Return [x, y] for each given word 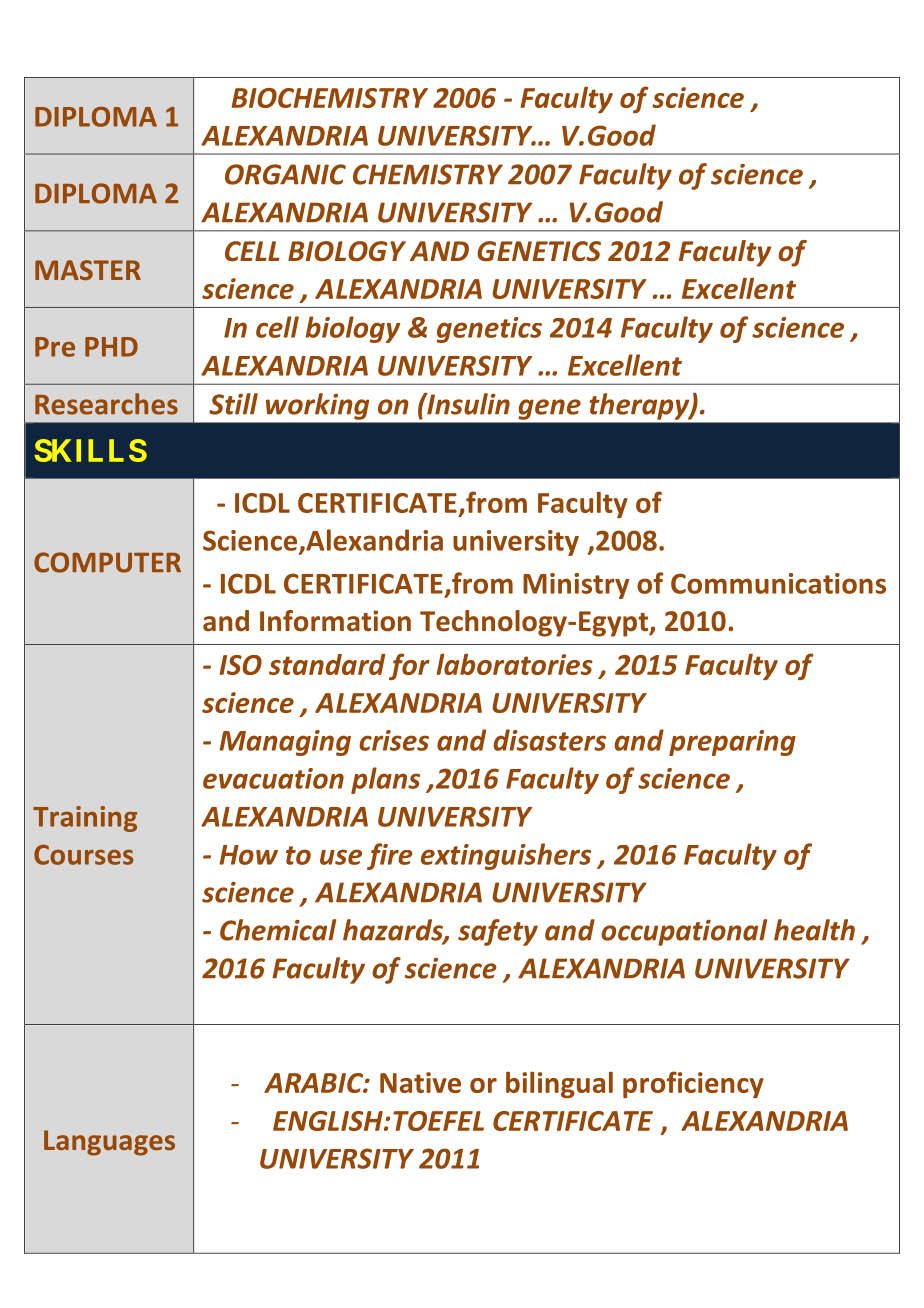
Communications [778, 583]
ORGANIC [285, 174]
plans [385, 780]
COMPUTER [107, 562]
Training [85, 819]
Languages [109, 1143]
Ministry [576, 586]
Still [233, 404]
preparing [732, 743]
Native [420, 1082]
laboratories [515, 664]
